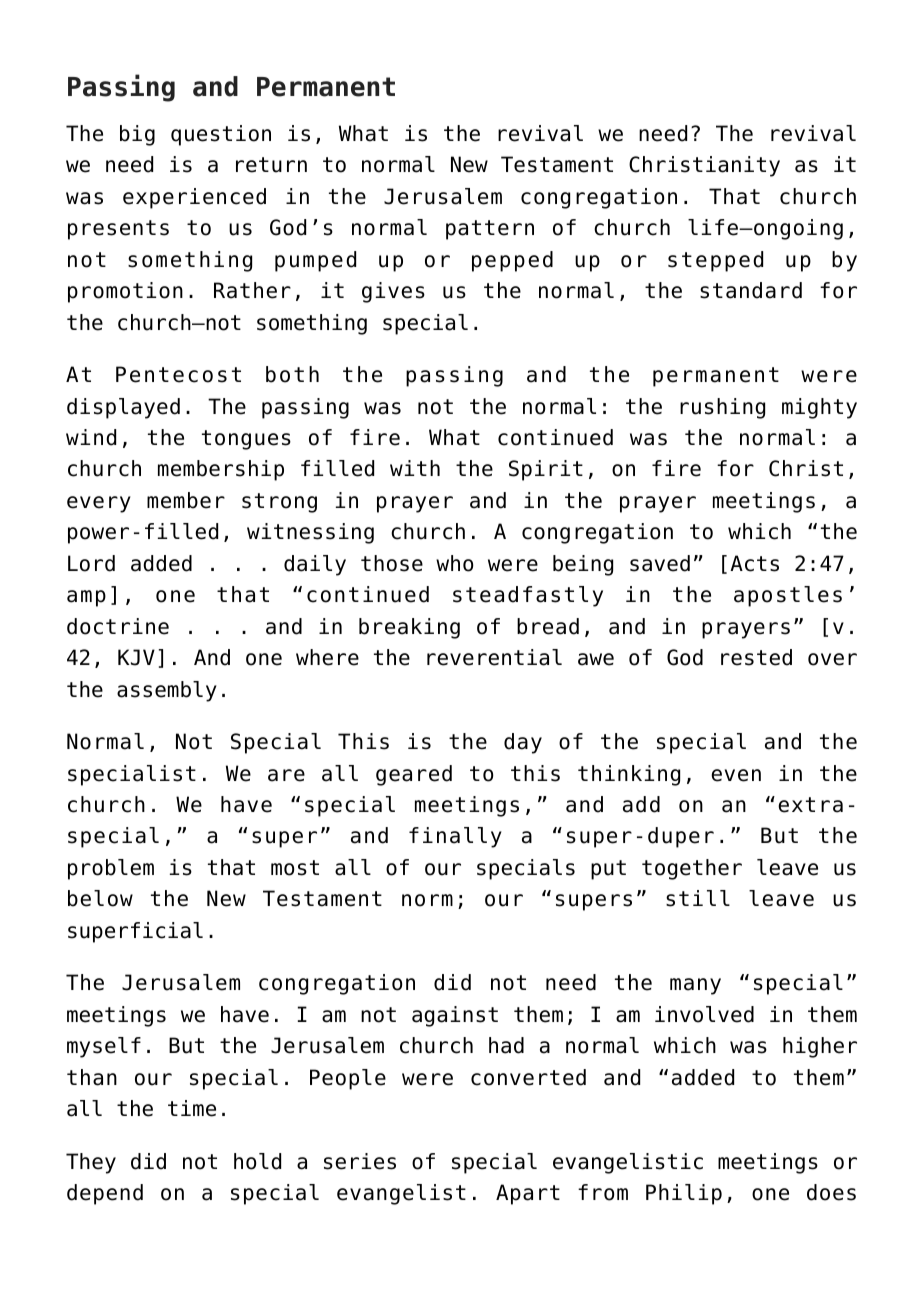 The height and width of the screenshot is (1308, 924). Describe the element at coordinates (754, 563) in the screenshot. I see `Acts` at that location.
